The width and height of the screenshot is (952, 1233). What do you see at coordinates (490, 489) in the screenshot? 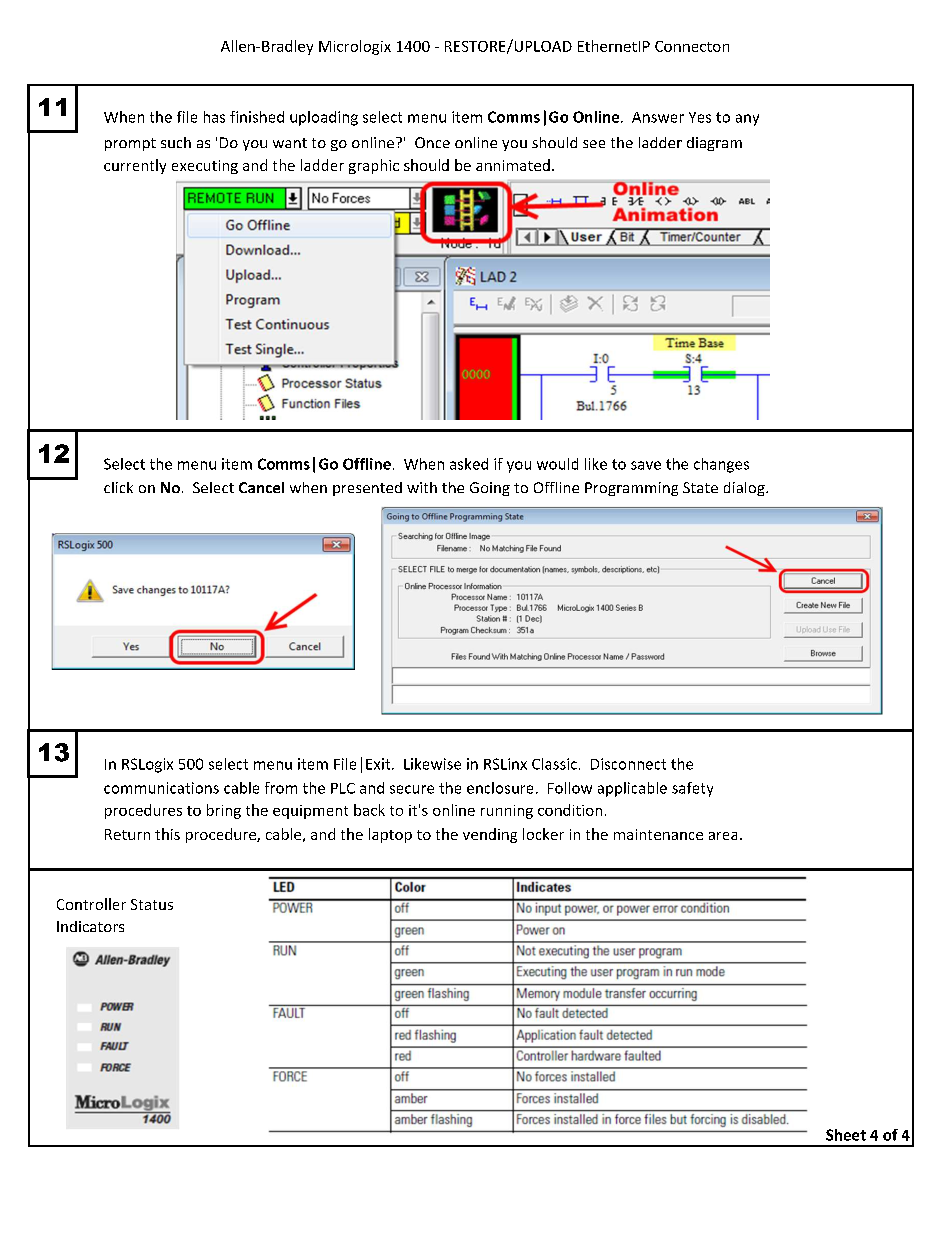
I see `Going` at bounding box center [490, 489].
